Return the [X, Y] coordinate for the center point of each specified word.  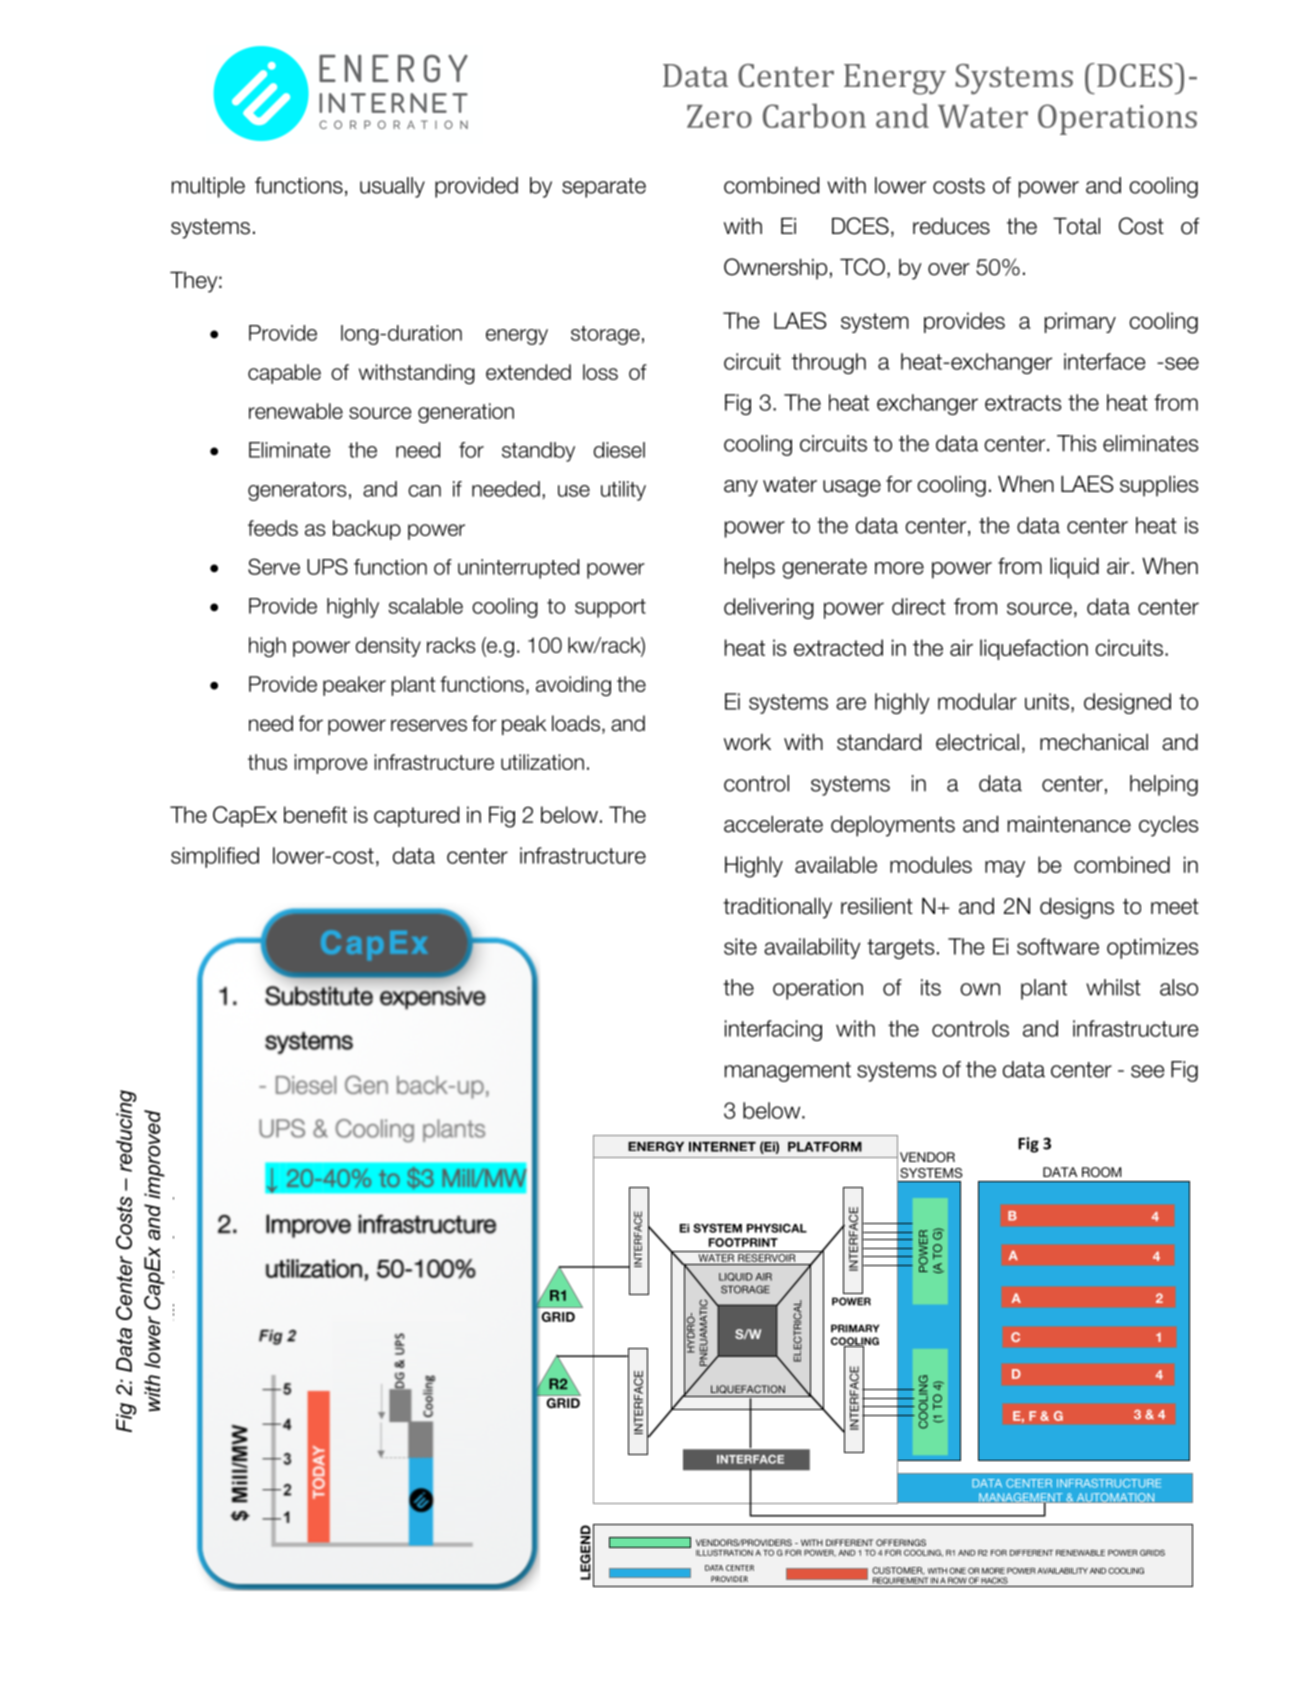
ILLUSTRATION [724, 1552]
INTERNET [722, 1147]
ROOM [1101, 1172]
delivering [769, 608]
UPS [327, 566]
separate [604, 188]
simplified [215, 857]
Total [1076, 226]
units [1047, 701]
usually [392, 187]
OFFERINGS [901, 1542]
